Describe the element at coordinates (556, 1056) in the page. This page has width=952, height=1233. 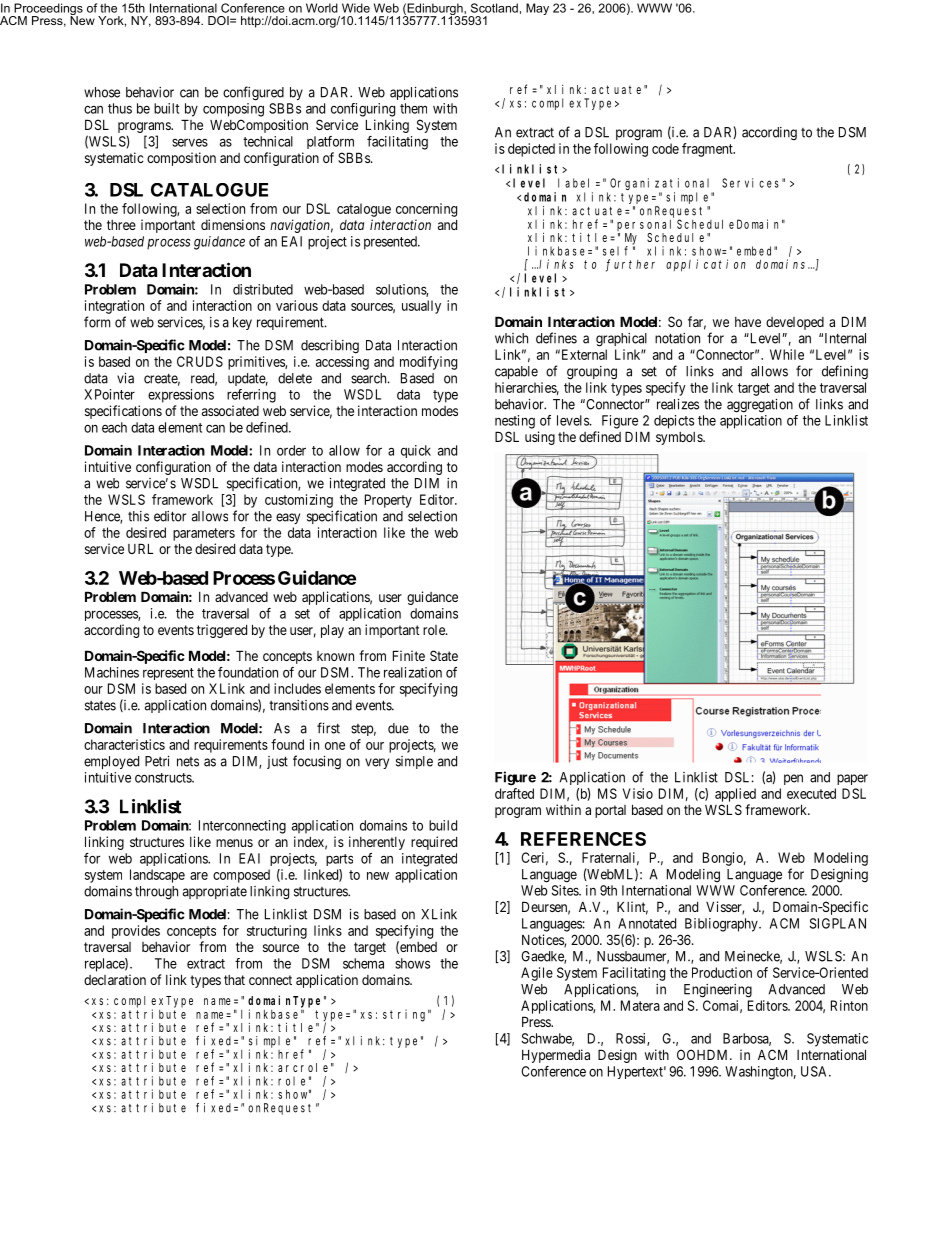
I see `Hypermedia` at that location.
